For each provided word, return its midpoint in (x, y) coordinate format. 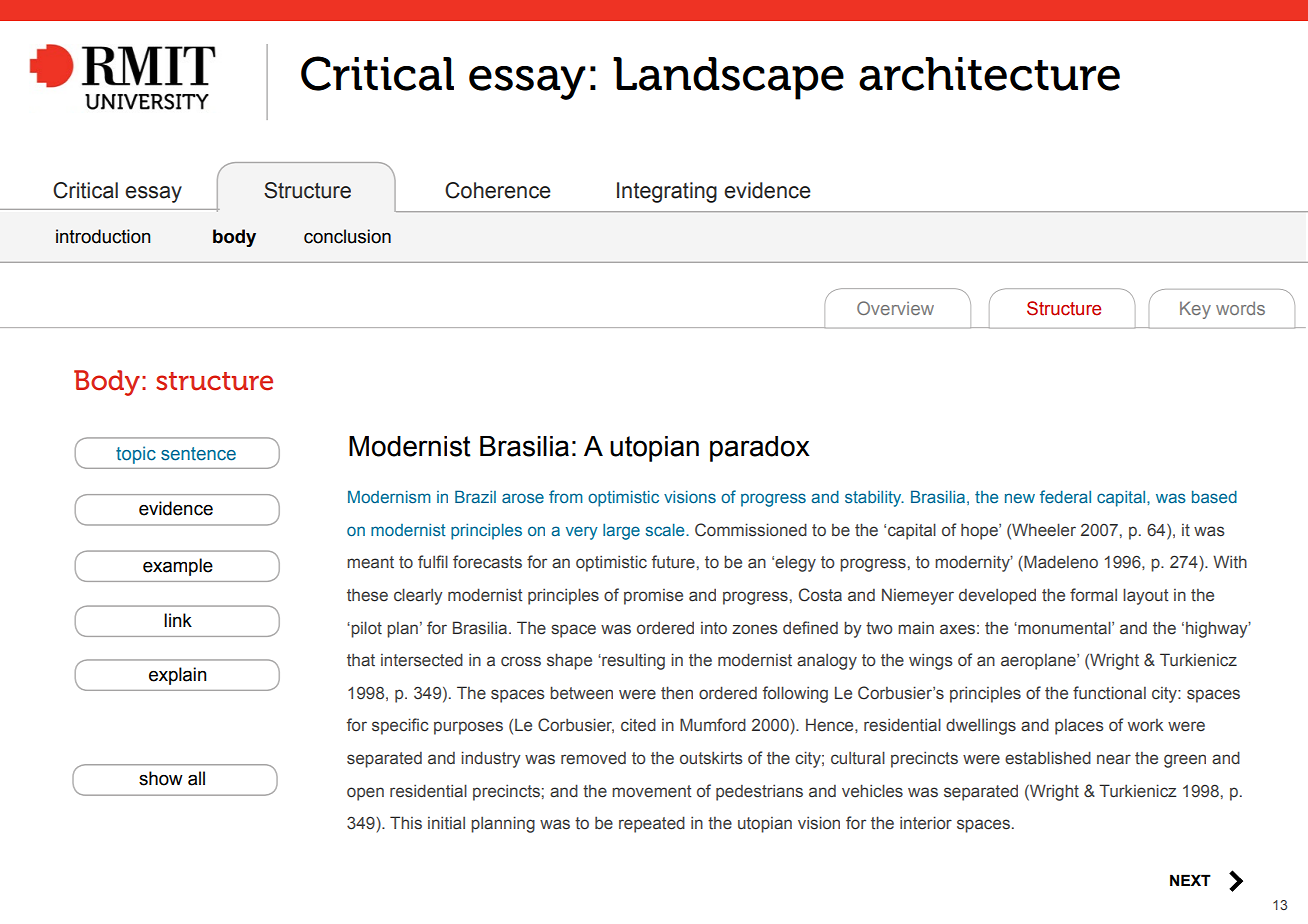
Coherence (498, 190)
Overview (895, 308)
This (406, 823)
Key (1195, 310)
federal (1065, 496)
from (566, 496)
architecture (989, 74)
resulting (632, 661)
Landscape (728, 78)
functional (1109, 693)
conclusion (347, 236)
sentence (198, 454)
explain (178, 676)
